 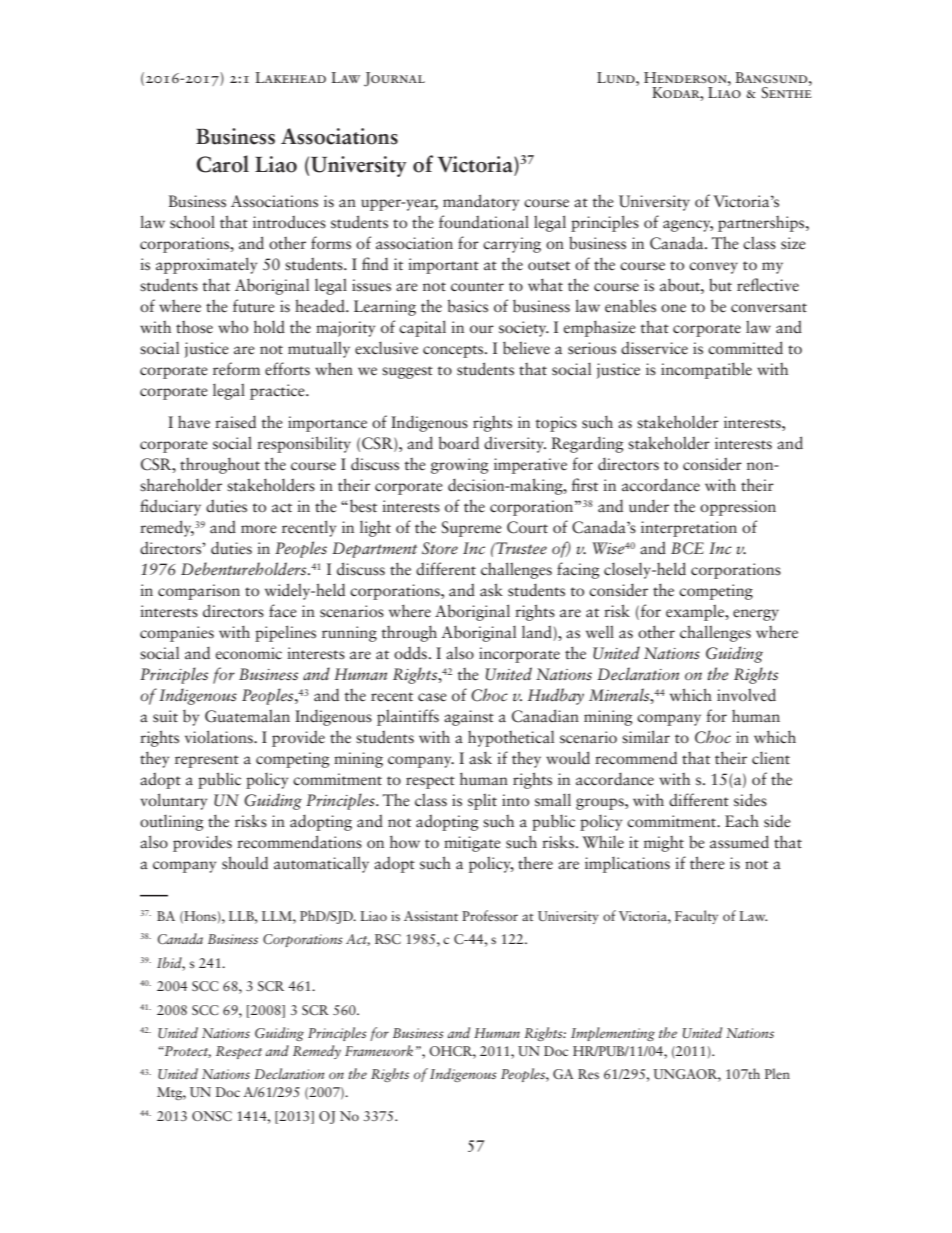 I want to click on partnerships, so click(x=762, y=224).
